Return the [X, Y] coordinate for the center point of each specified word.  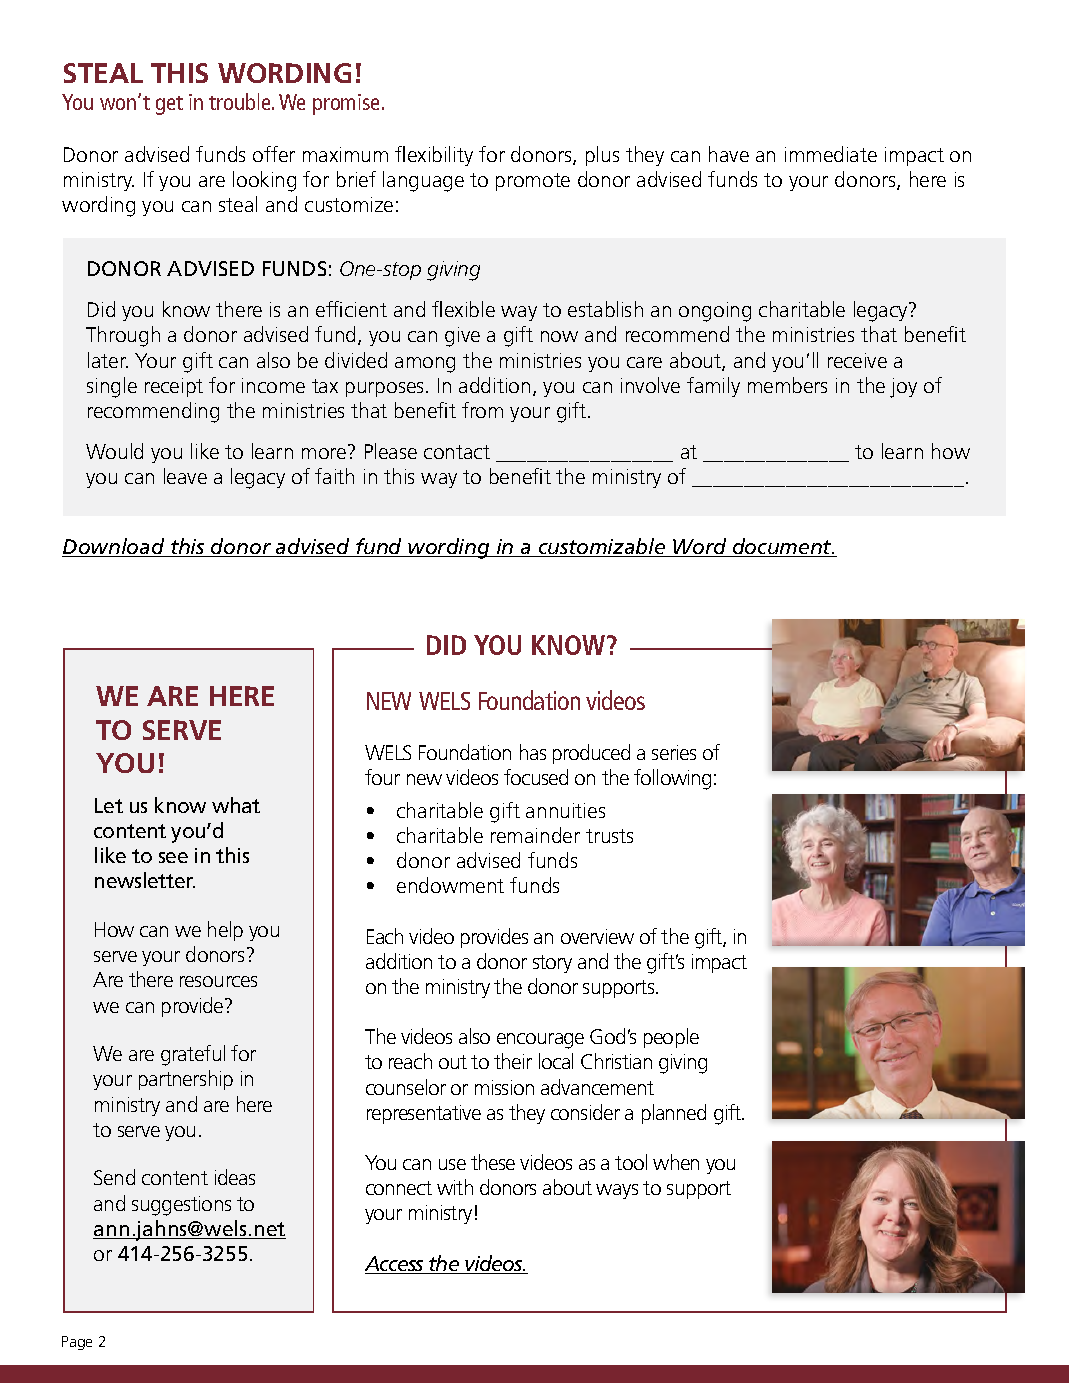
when [676, 1162]
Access [395, 1265]
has [533, 752]
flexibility [434, 156]
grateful [193, 1055]
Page [77, 1343]
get [169, 105]
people [671, 1038]
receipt [174, 387]
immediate [831, 154]
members [787, 385]
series [674, 752]
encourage [540, 1041]
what [236, 805]
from [482, 410]
